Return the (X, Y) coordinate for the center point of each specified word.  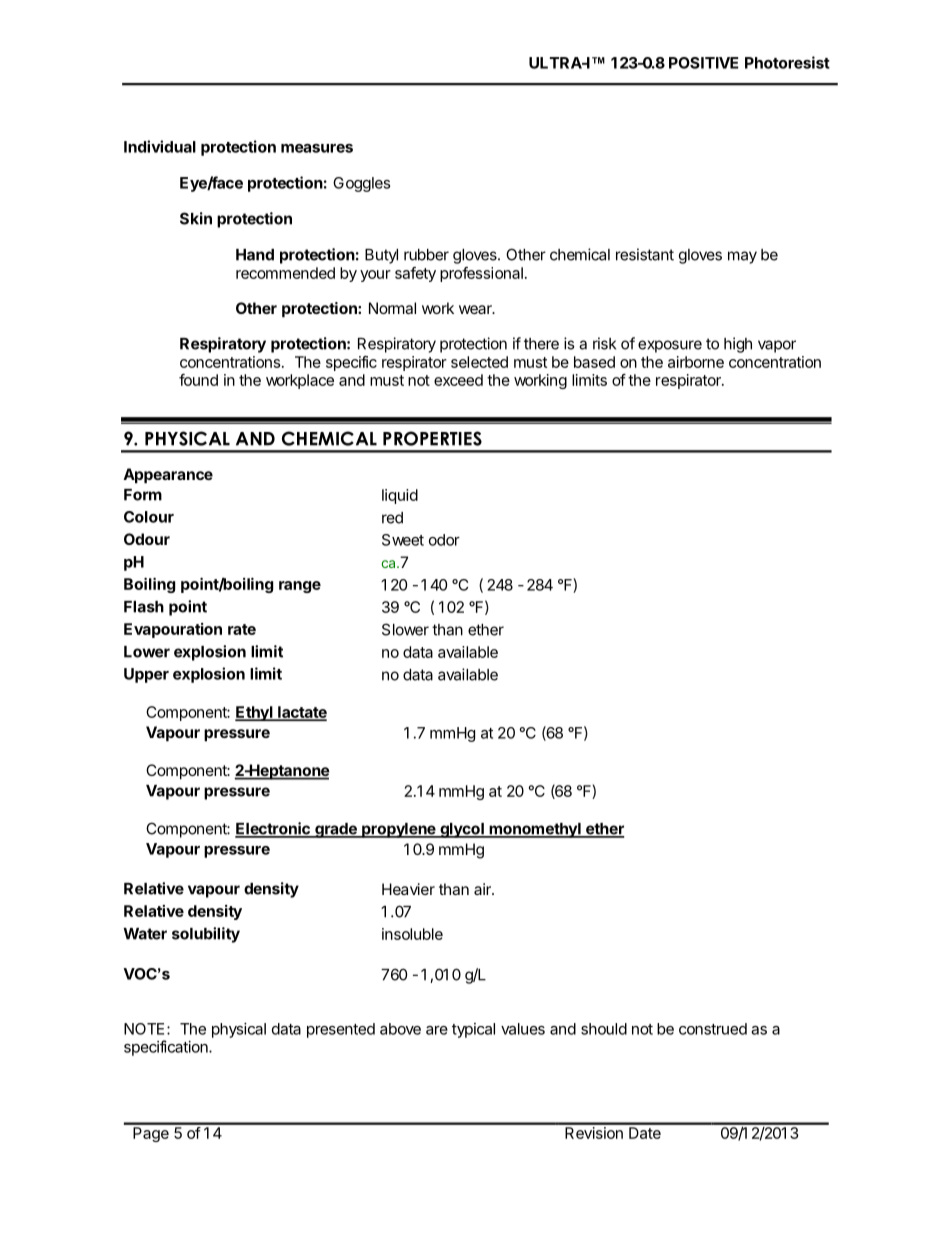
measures (317, 148)
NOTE (144, 1029)
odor (444, 540)
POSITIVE (703, 63)
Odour (147, 539)
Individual (160, 146)
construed (713, 1029)
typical (473, 1030)
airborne (696, 362)
